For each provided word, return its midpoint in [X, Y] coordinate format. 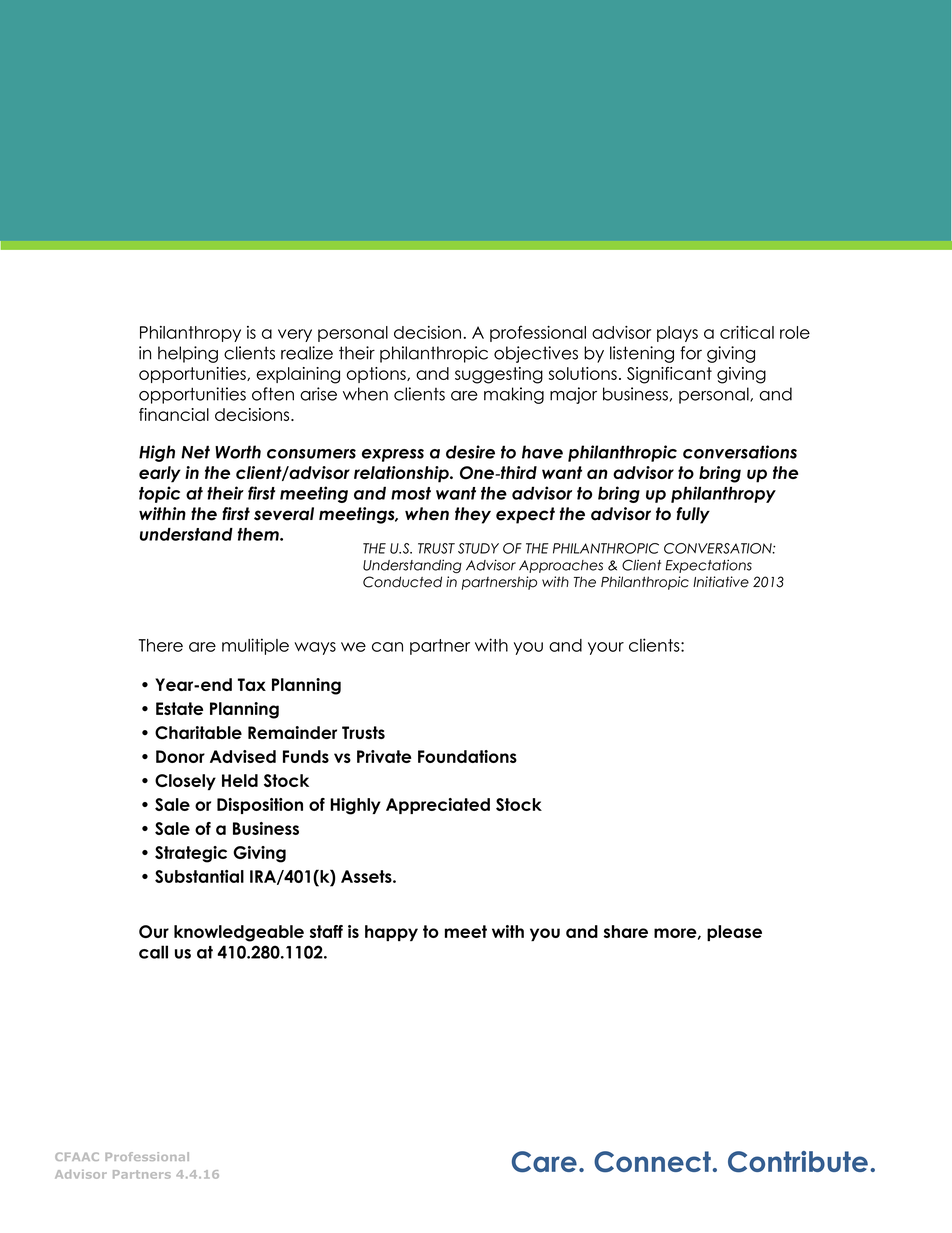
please [734, 933]
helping [188, 354]
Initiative [721, 582]
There [160, 645]
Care [544, 1162]
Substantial [199, 876]
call [153, 952]
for [691, 353]
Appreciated [438, 806]
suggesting [499, 375]
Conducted [402, 582]
